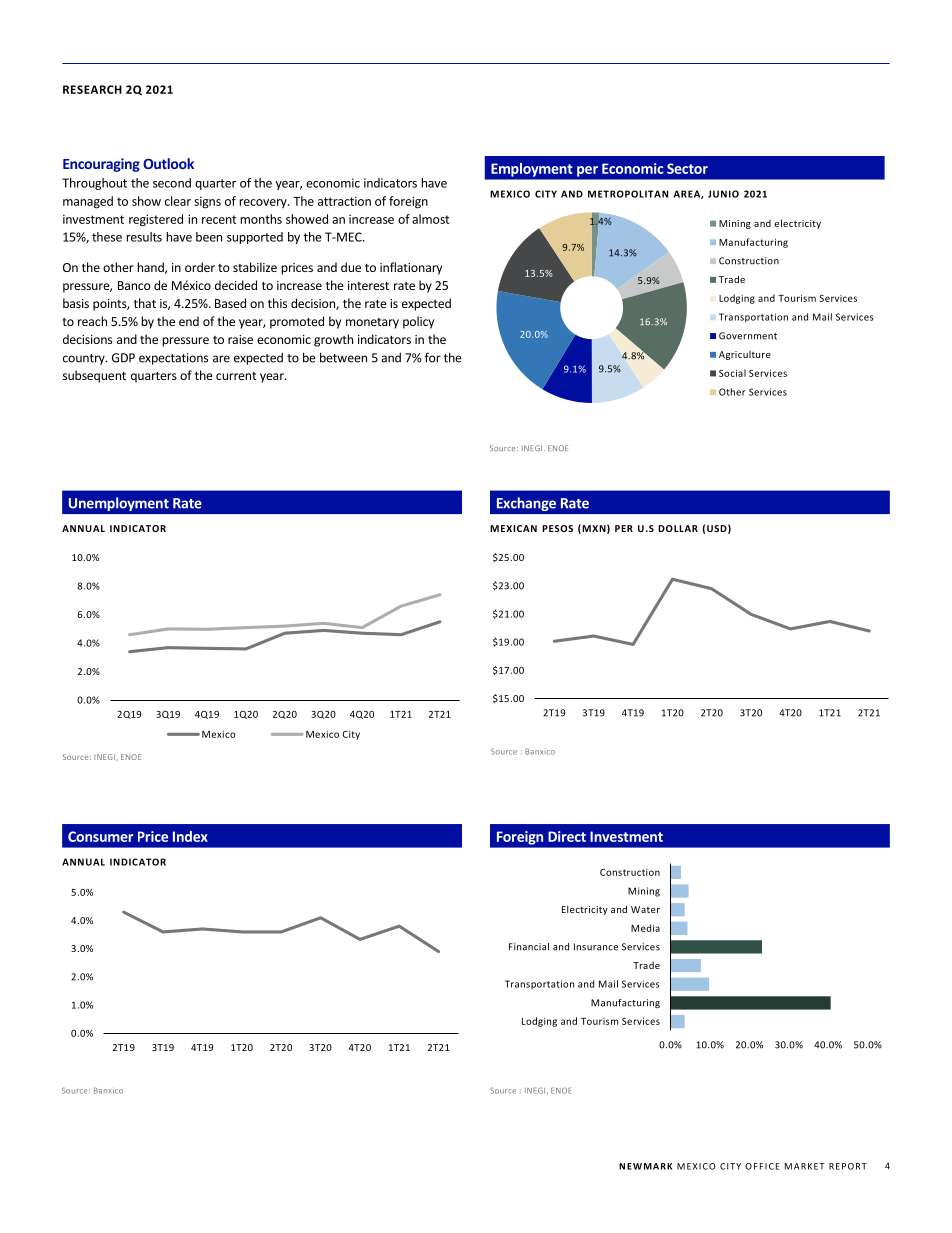 This document has height=1233, width=952. Describe the element at coordinates (596, 947) in the document. I see `Insurance` at that location.
